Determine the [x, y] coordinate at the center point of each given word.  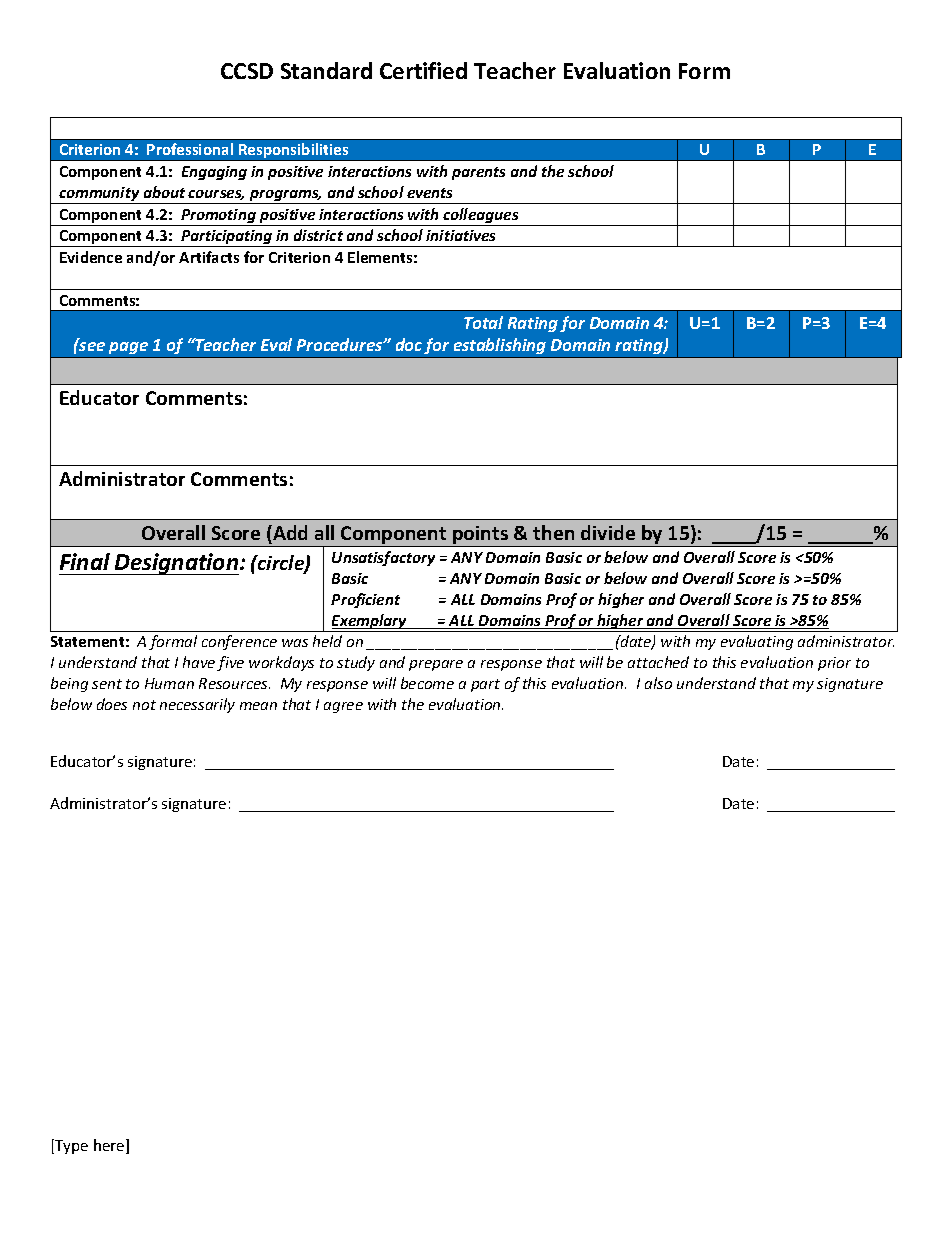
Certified [423, 70]
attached [658, 662]
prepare [436, 665]
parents [478, 173]
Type [70, 1146]
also [658, 683]
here [110, 1146]
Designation [177, 564]
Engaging [214, 173]
